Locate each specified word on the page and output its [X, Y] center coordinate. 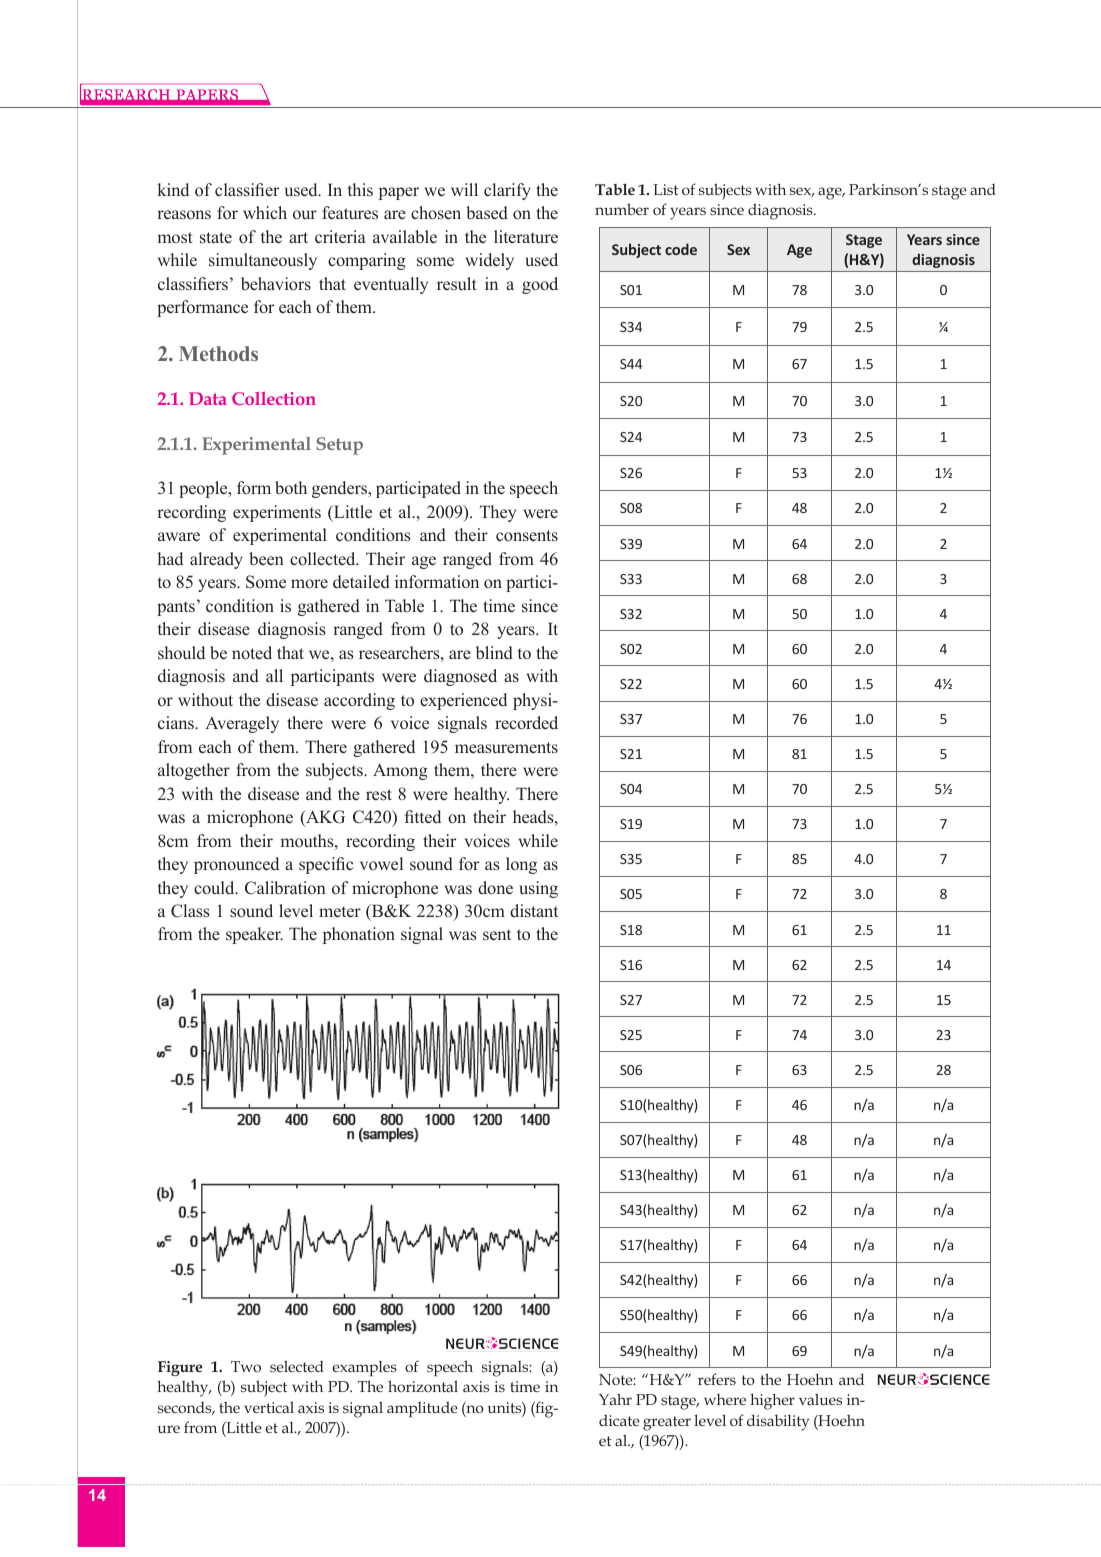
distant [534, 911]
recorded [526, 723]
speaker [254, 935]
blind [494, 653]
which [265, 212]
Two [246, 1366]
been [266, 558]
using [538, 889]
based [487, 213]
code [681, 249]
